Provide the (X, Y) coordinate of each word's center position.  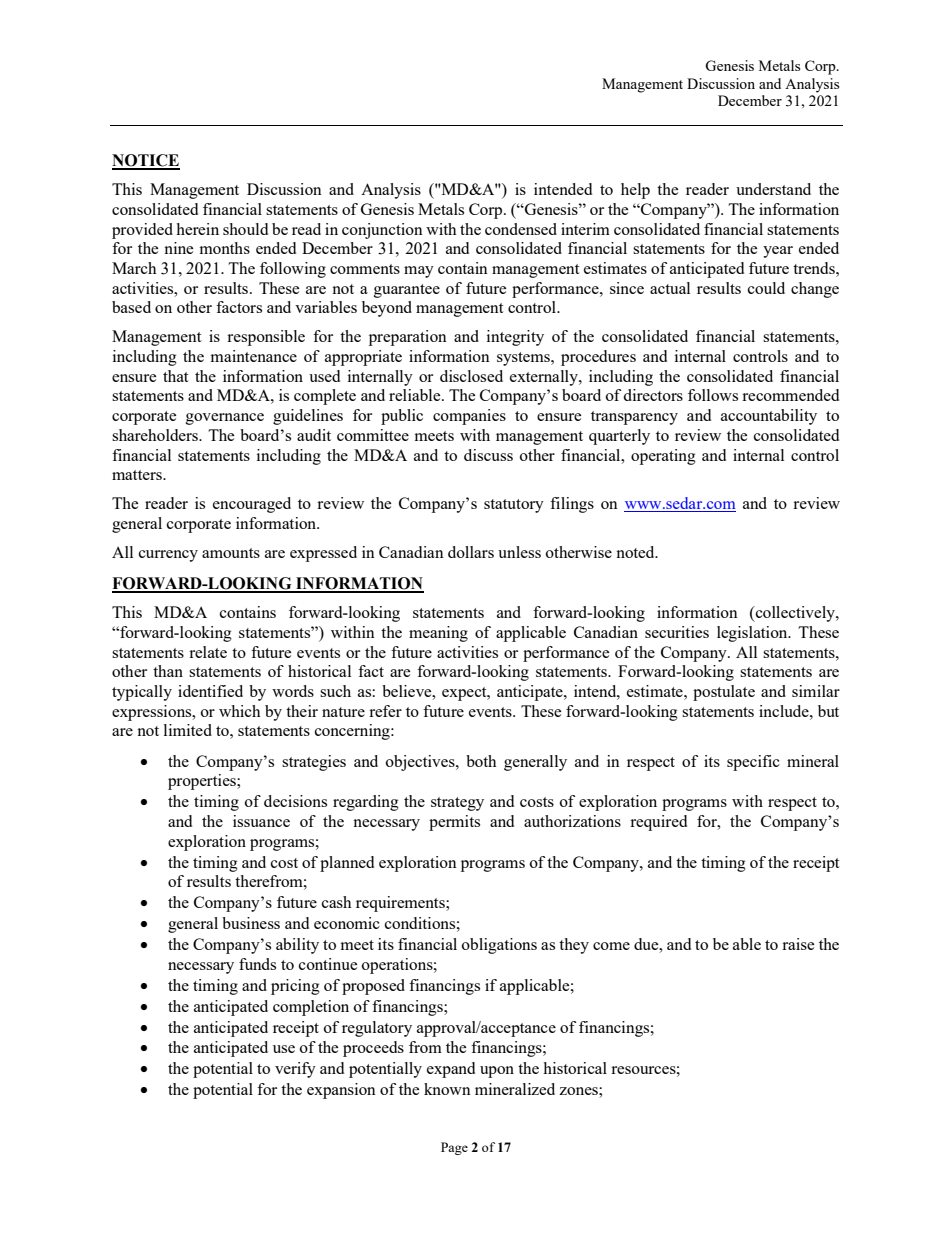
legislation (753, 634)
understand (773, 189)
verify (295, 1070)
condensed (521, 229)
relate (208, 652)
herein (197, 229)
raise (798, 944)
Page (454, 1148)
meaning (438, 634)
